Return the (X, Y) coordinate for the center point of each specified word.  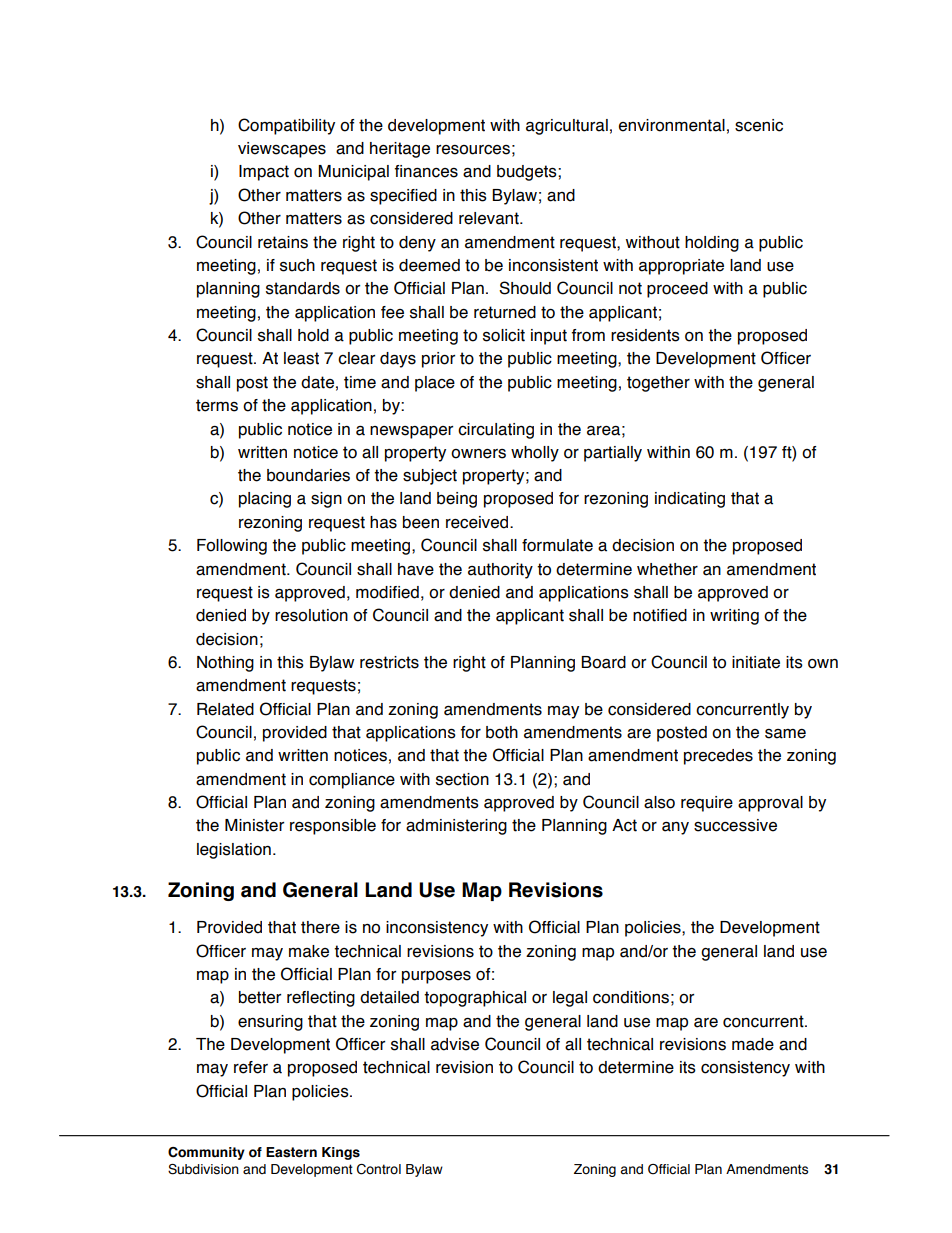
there (320, 927)
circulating (496, 431)
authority (500, 571)
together (658, 384)
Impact (264, 173)
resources (473, 150)
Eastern (291, 1152)
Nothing (225, 664)
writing (734, 617)
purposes (436, 977)
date (317, 382)
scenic (759, 125)
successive (735, 825)
